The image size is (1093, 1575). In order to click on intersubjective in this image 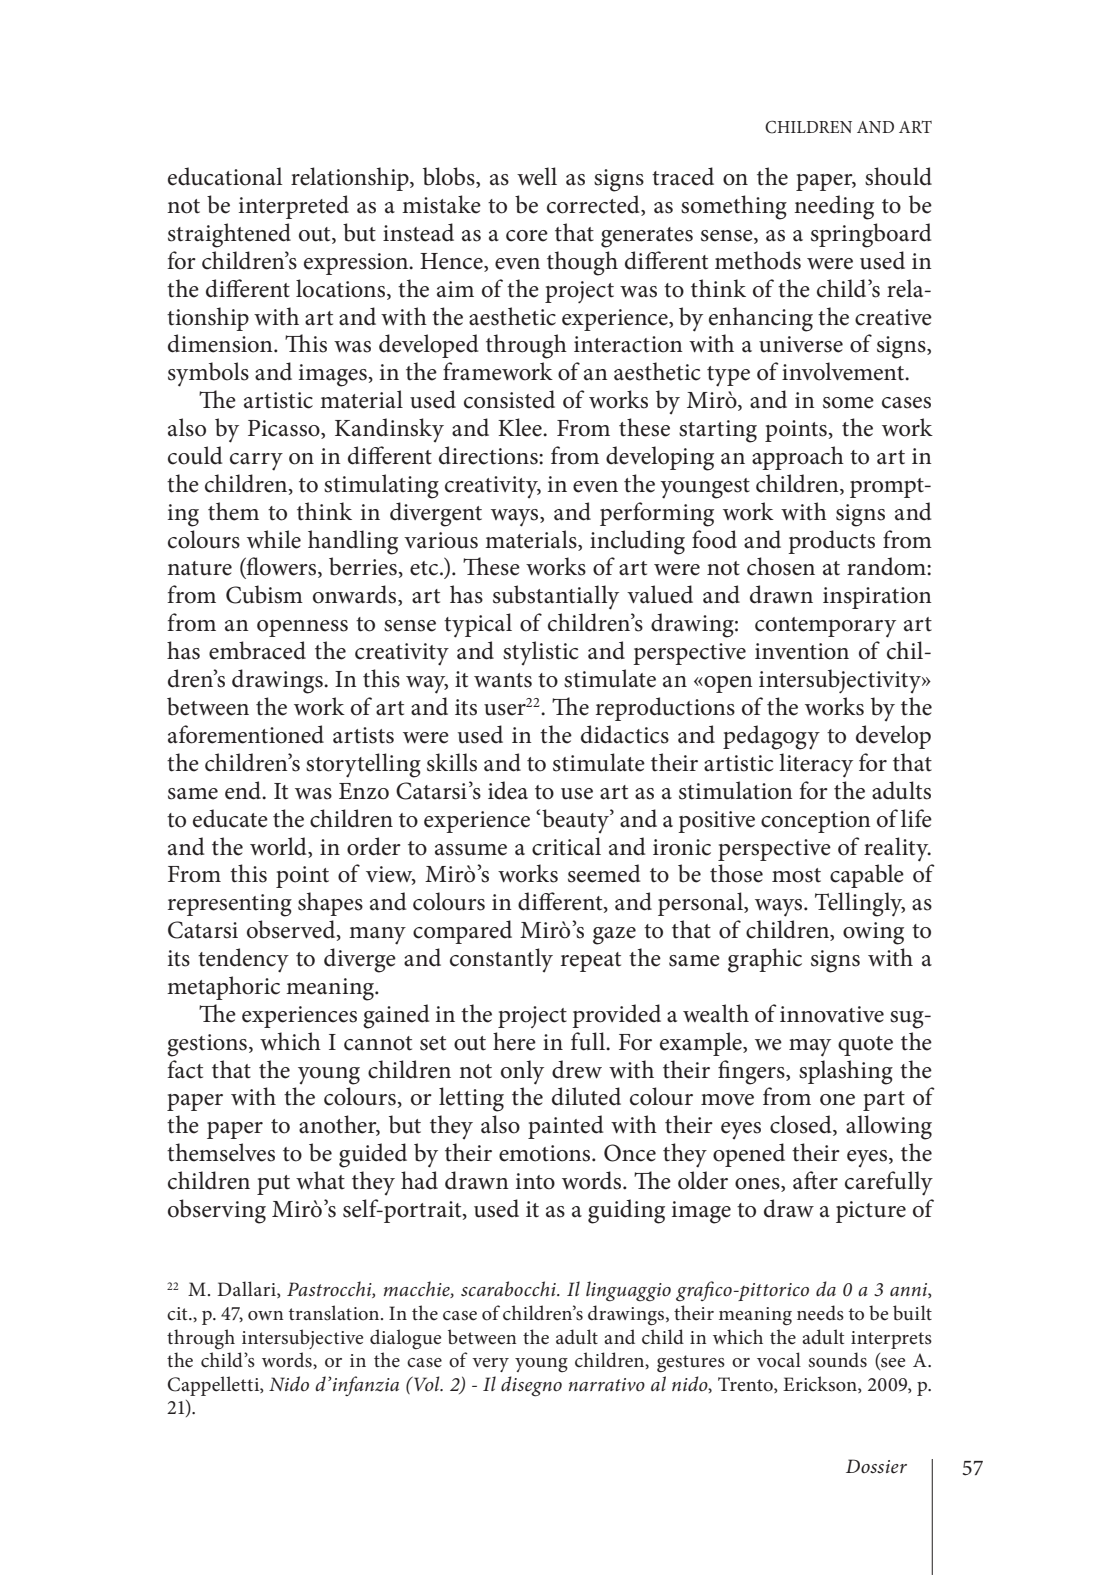, I will do `click(303, 1339)`.
